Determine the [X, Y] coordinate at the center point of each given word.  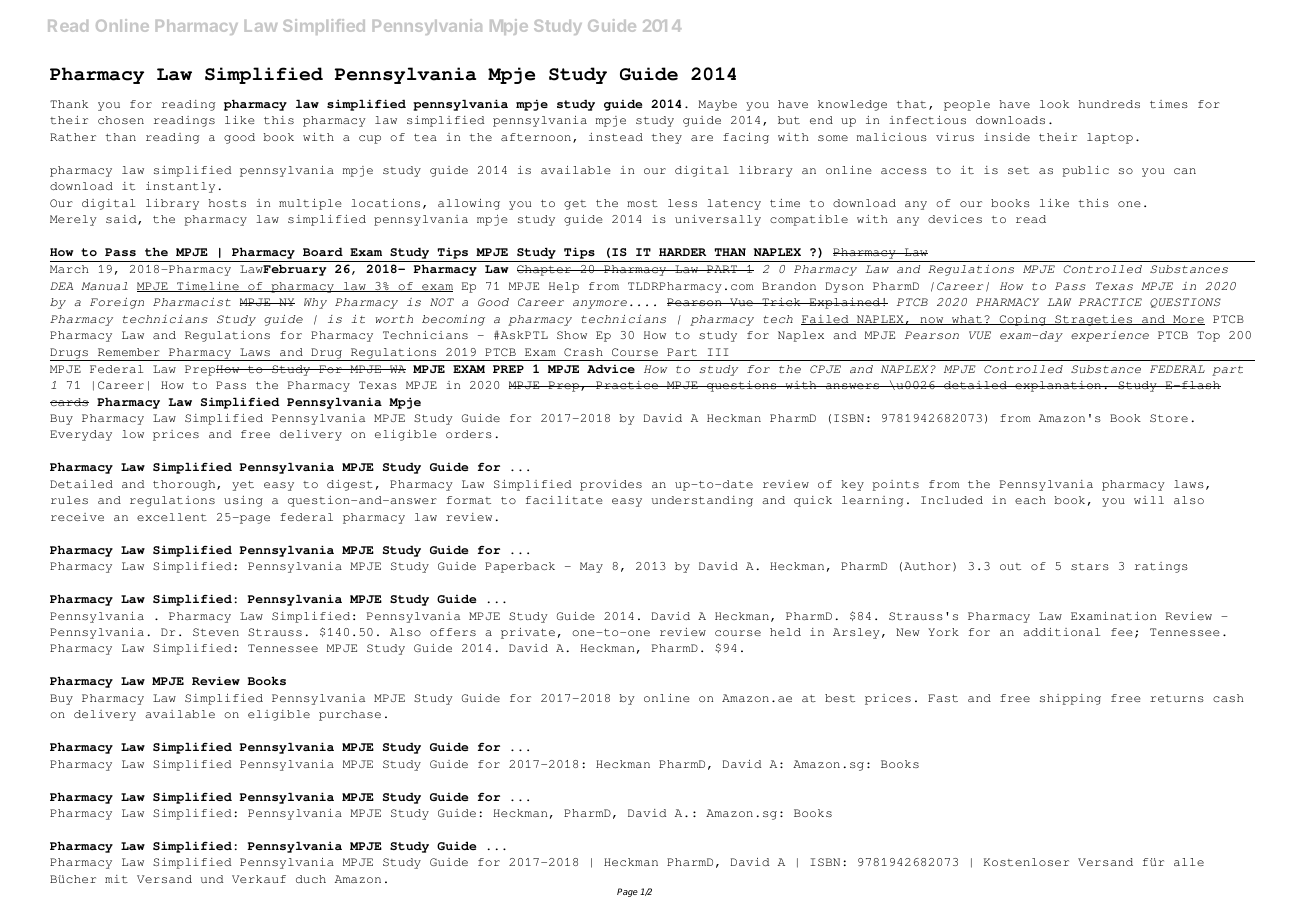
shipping [1070, 699]
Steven [216, 632]
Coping [1022, 320]
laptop [1110, 138]
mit [116, 879]
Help [564, 287]
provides [611, 485]
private [528, 633]
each [1030, 500]
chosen [121, 120]
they [667, 138]
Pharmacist [192, 302]
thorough [185, 485]
